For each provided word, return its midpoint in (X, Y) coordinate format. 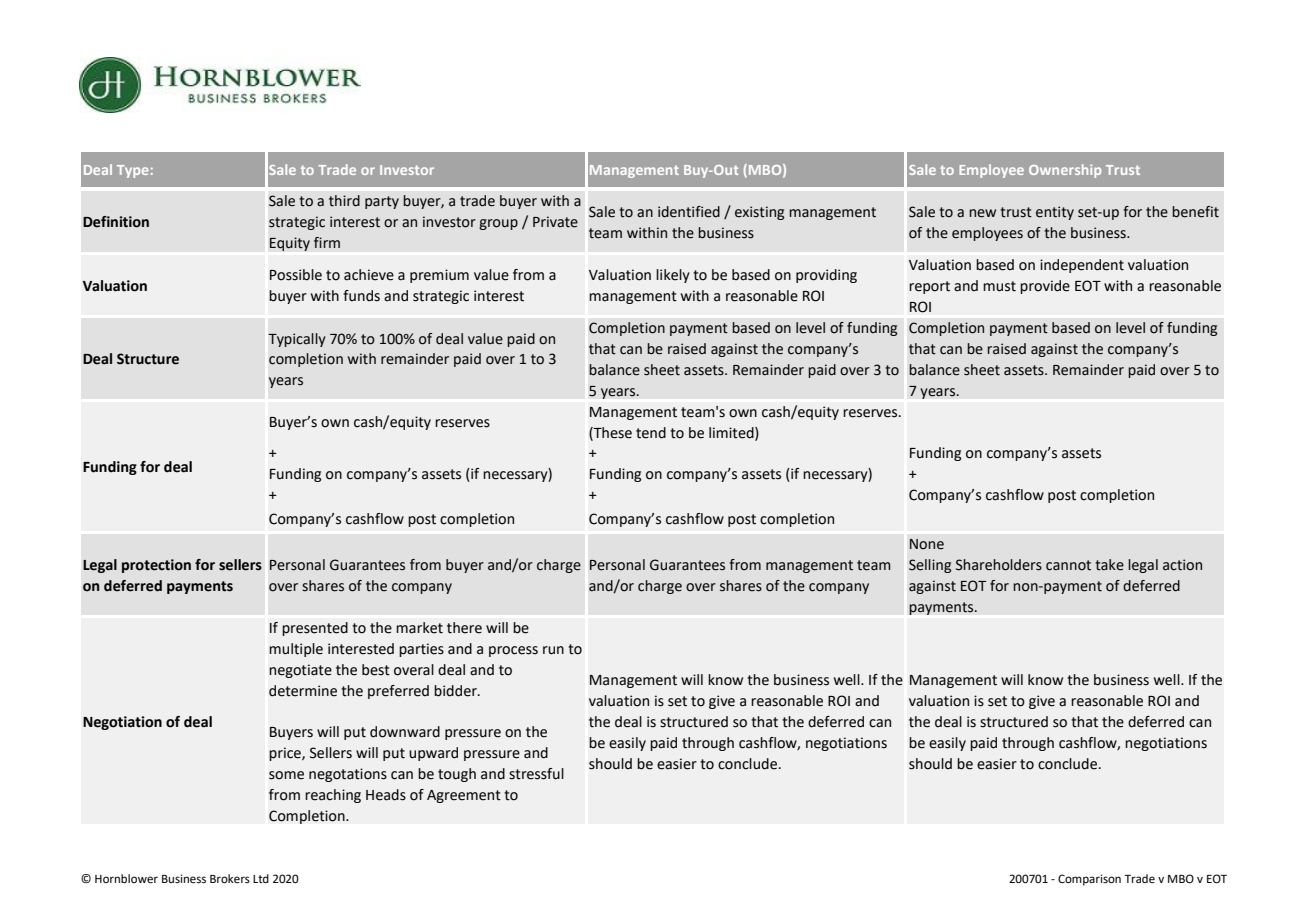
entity (1055, 213)
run (553, 650)
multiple (296, 650)
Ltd (261, 878)
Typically (297, 340)
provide (1045, 287)
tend (651, 433)
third (344, 201)
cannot (1068, 565)
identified (689, 212)
